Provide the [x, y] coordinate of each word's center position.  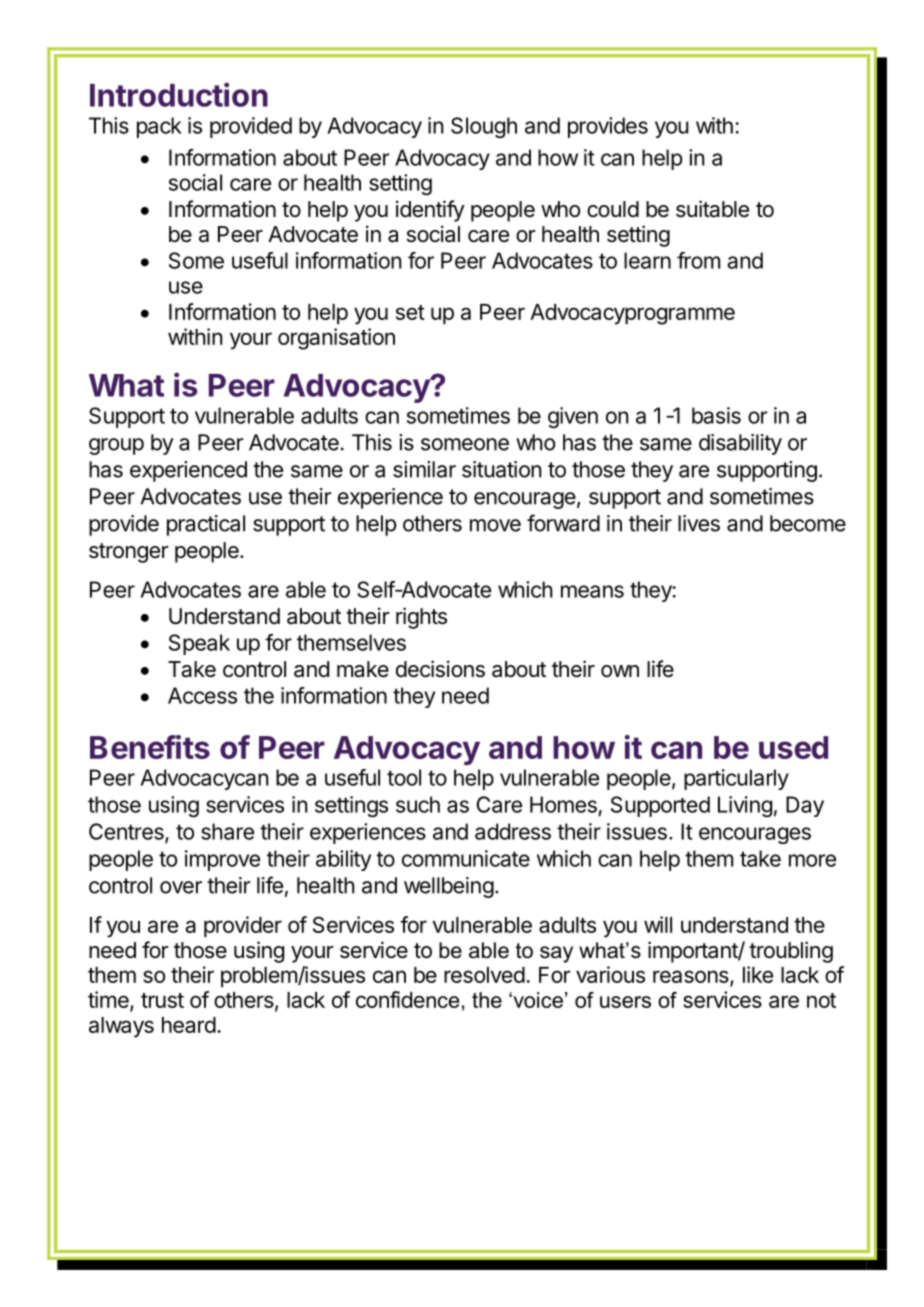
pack [159, 127]
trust [162, 1000]
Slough [484, 127]
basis [716, 415]
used [793, 747]
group [116, 446]
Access [202, 695]
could [613, 209]
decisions [440, 669]
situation [501, 469]
